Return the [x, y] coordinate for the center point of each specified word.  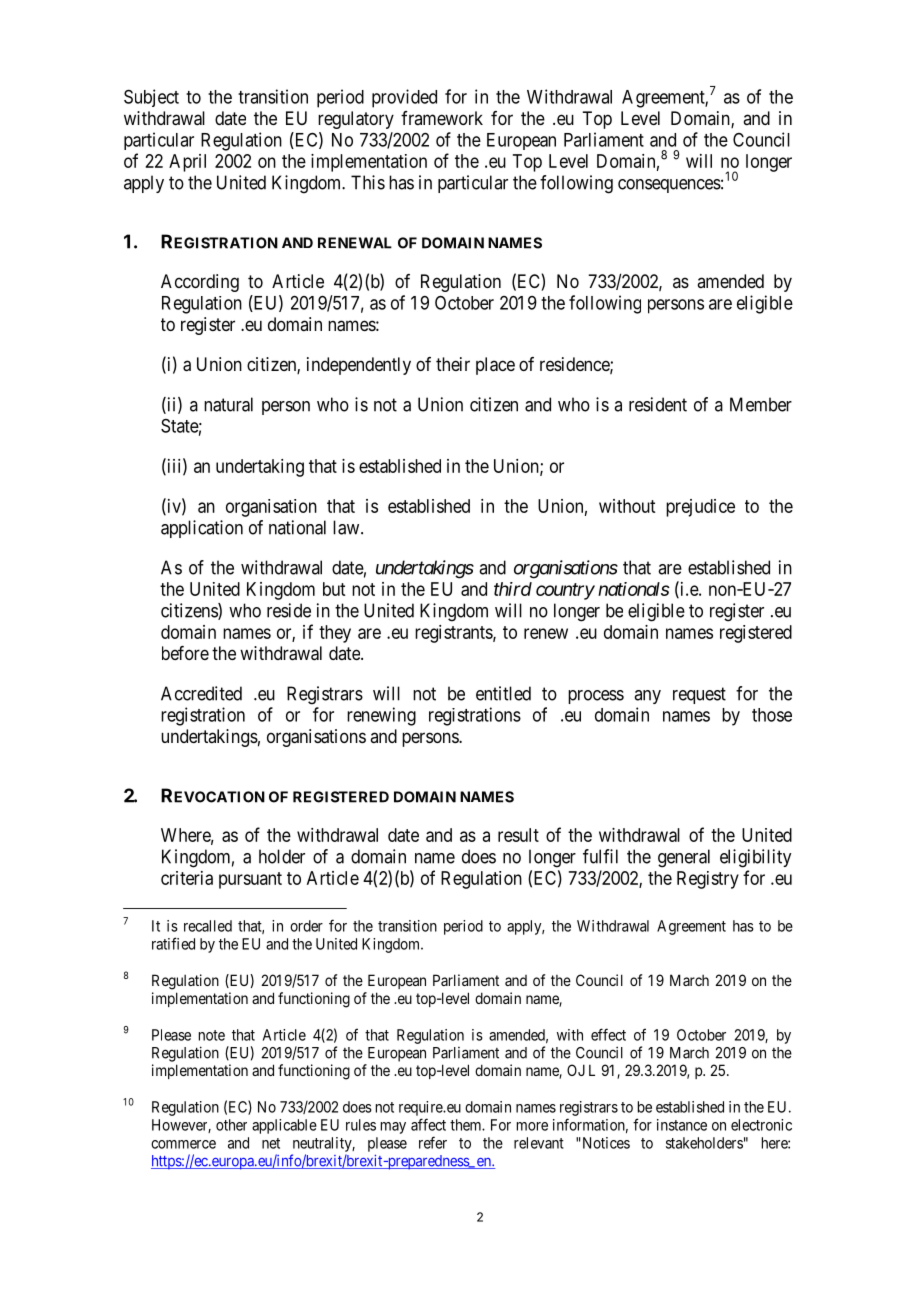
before [185, 653]
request [699, 695]
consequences [669, 186]
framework [442, 118]
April [187, 163]
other [231, 1125]
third [513, 589]
